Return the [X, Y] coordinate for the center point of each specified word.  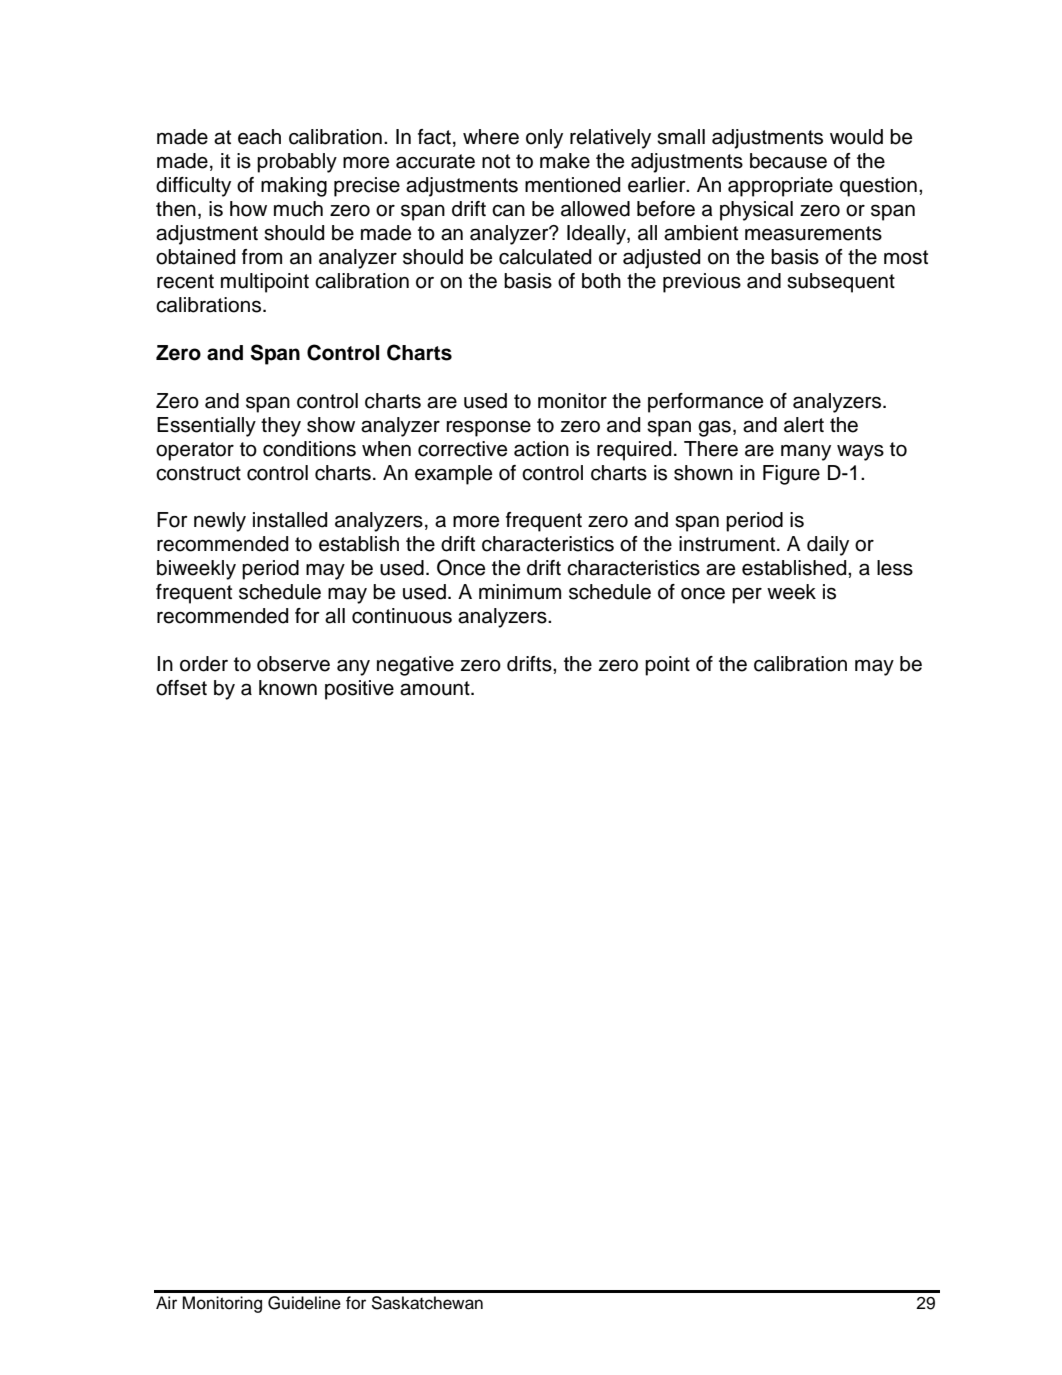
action [541, 449]
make [565, 161]
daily [828, 546]
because [788, 161]
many [806, 452]
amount [436, 688]
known [288, 688]
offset [181, 688]
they [281, 427]
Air [166, 1302]
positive [359, 690]
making [294, 187]
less [895, 568]
